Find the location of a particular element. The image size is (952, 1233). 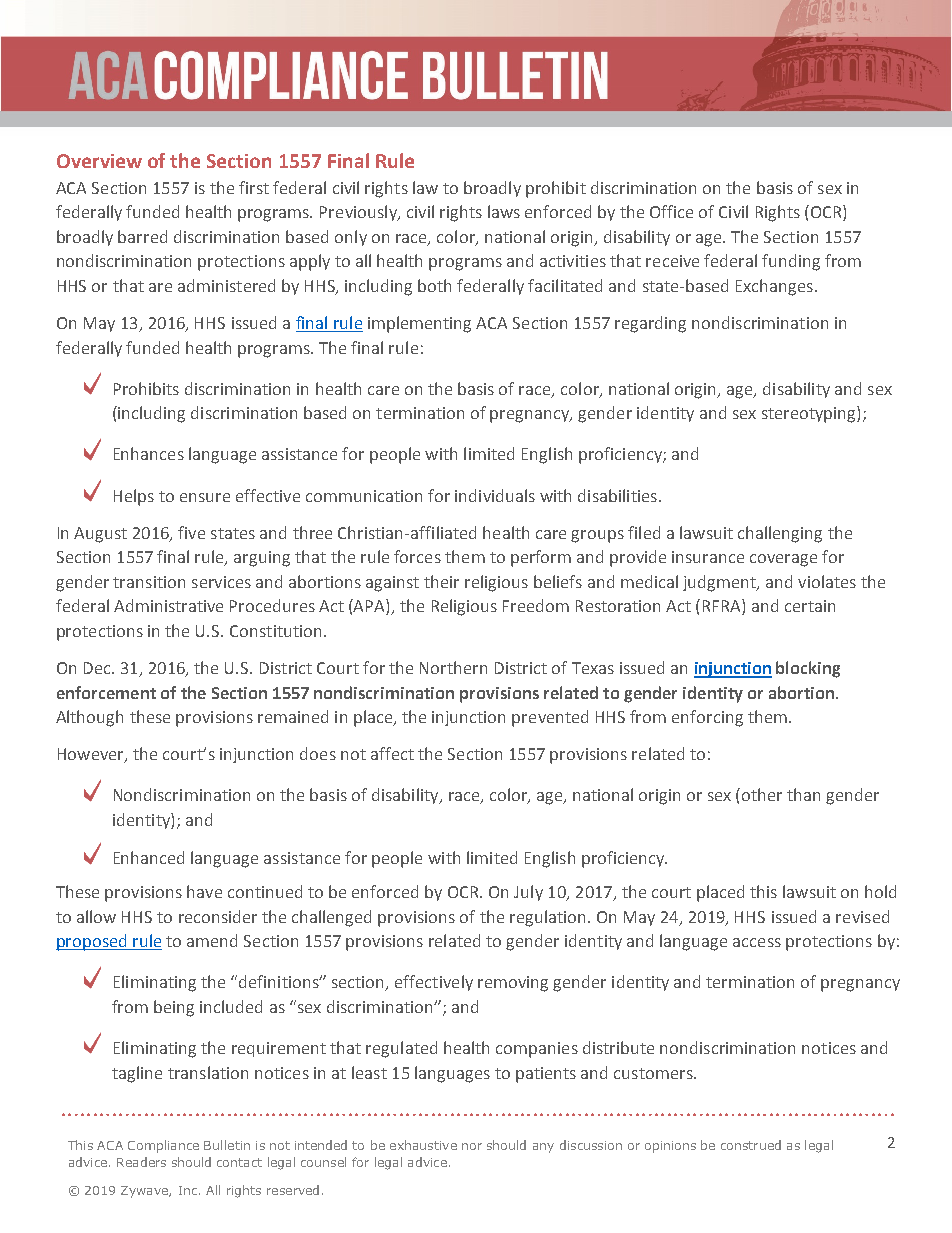

enforcement is located at coordinates (106, 692).
